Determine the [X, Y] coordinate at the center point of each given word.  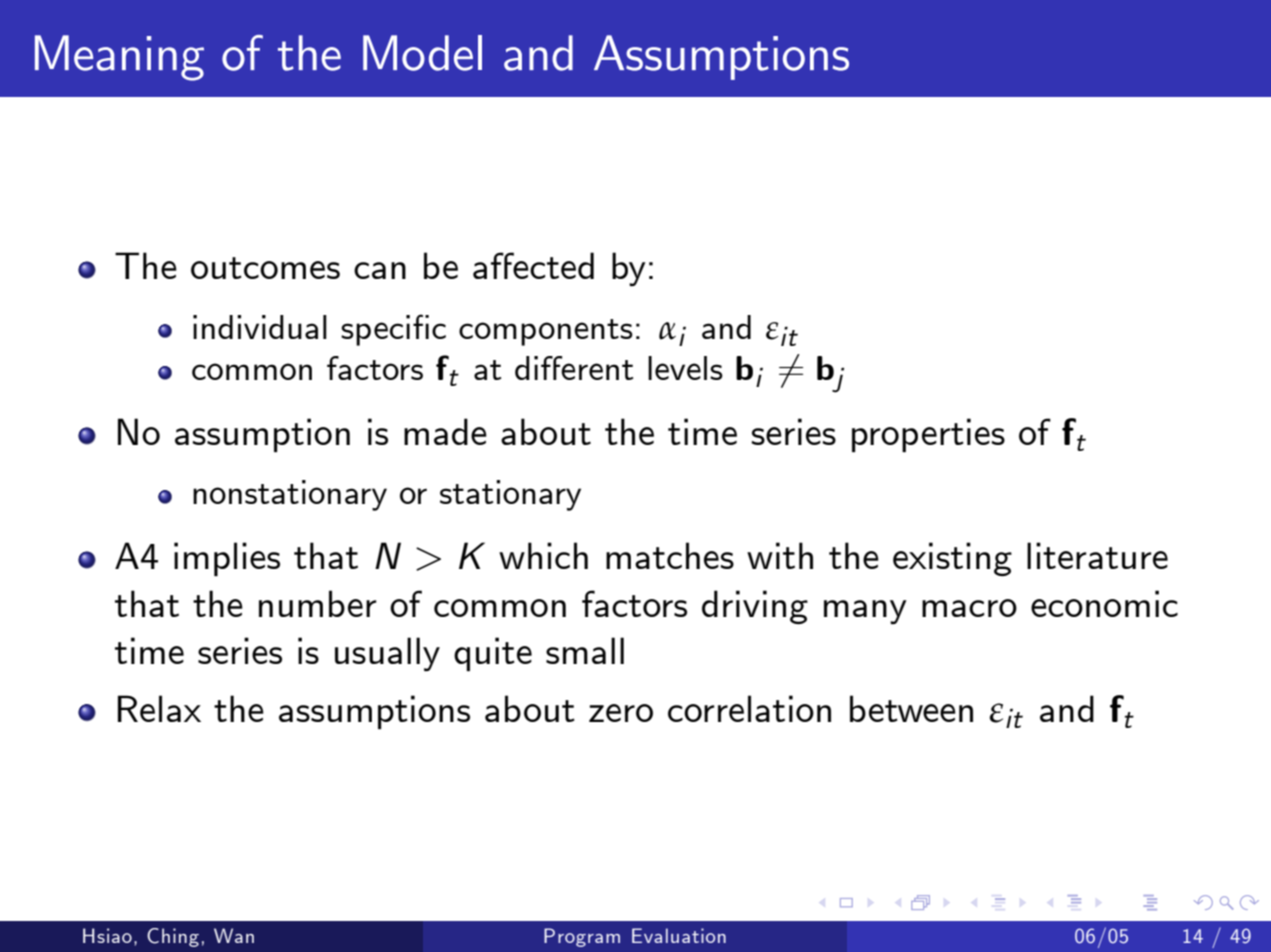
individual [260, 327]
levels [685, 368]
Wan [234, 935]
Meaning [119, 58]
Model [422, 53]
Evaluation [679, 935]
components [546, 332]
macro [969, 608]
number [318, 603]
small [585, 650]
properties [928, 435]
